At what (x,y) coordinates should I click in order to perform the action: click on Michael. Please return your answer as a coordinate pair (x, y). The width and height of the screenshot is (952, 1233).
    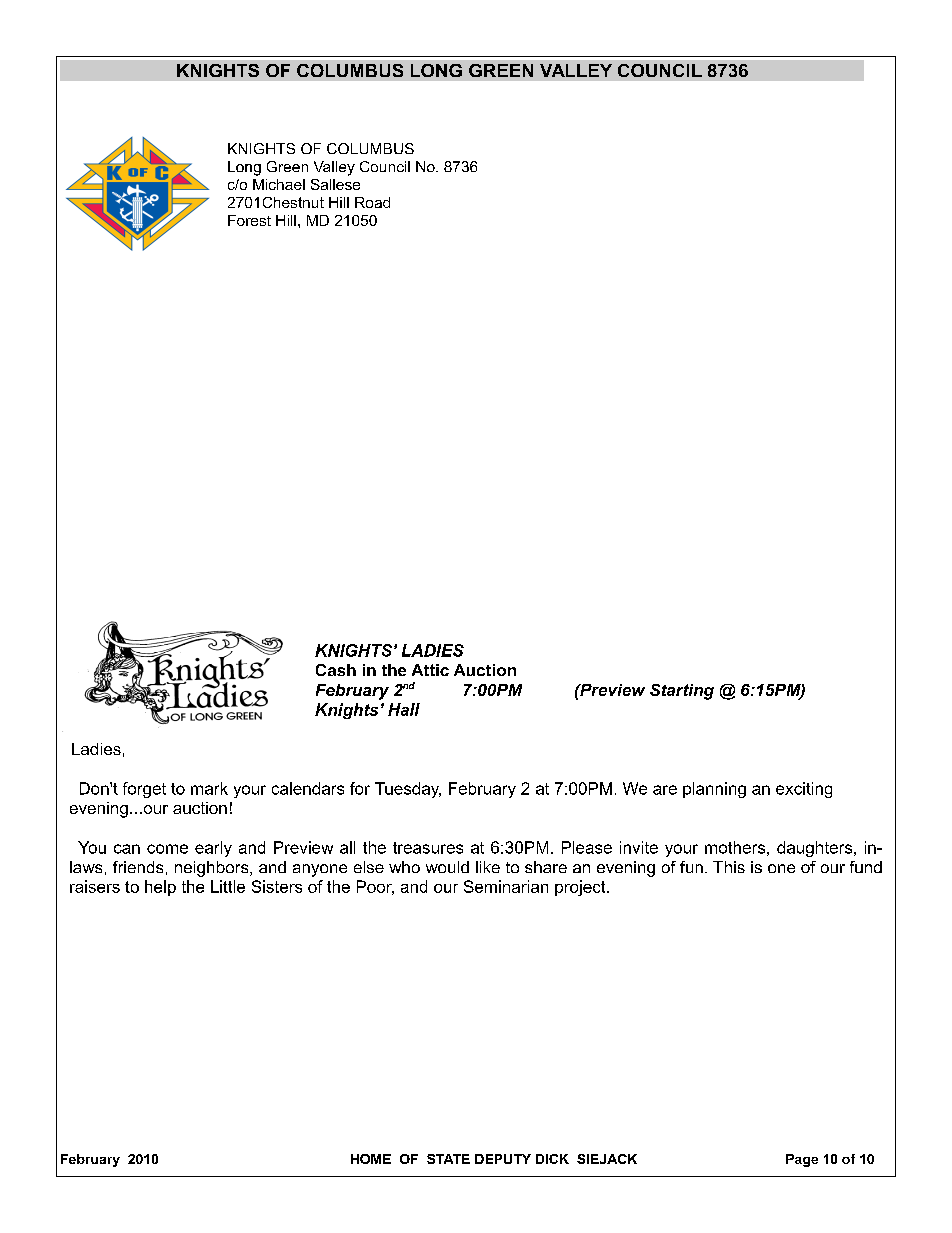
    Looking at the image, I should click on (279, 184).
